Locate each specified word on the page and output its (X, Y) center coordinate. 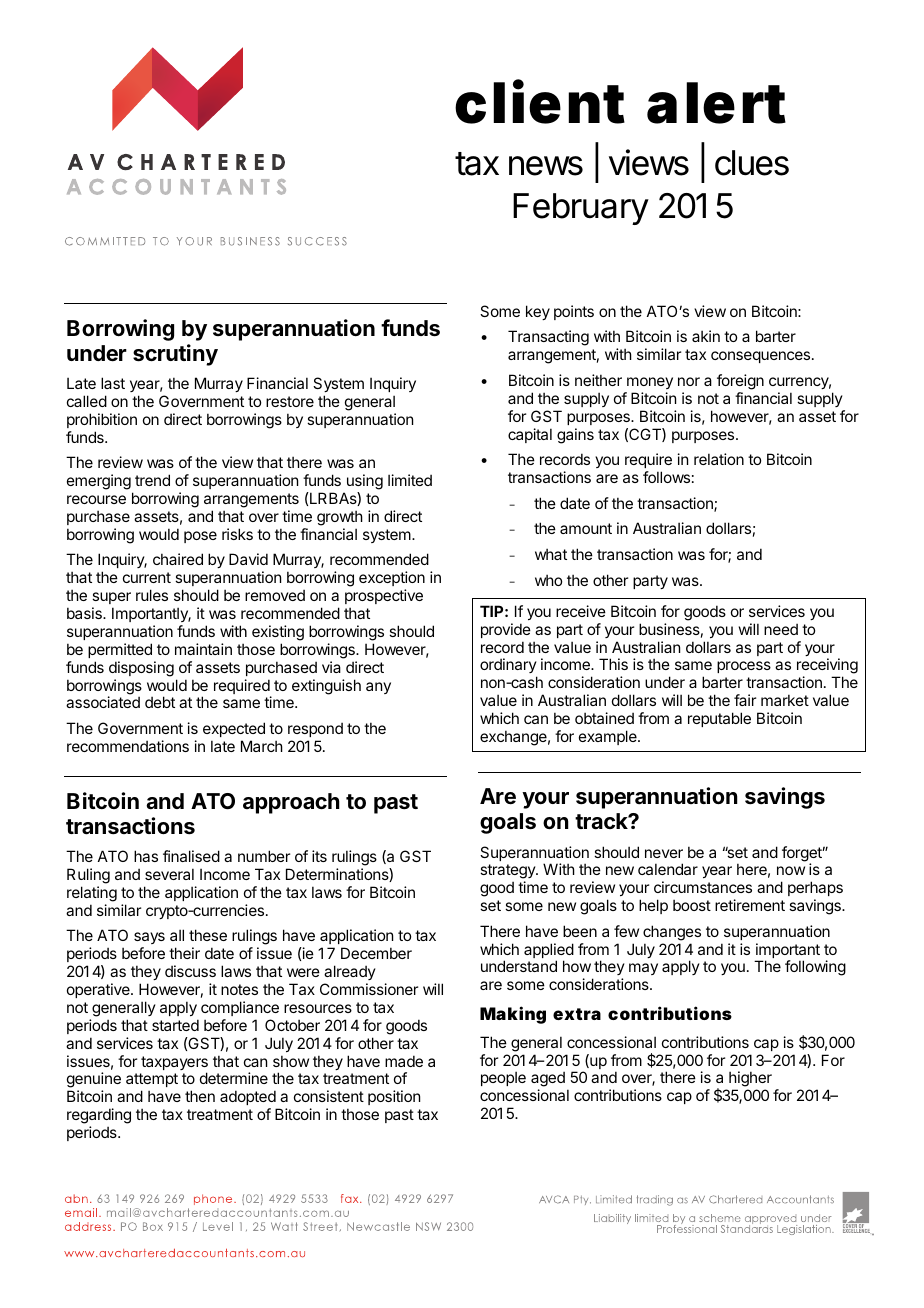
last (113, 383)
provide (506, 630)
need (781, 629)
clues (752, 163)
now (791, 870)
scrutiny (175, 355)
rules (152, 595)
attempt (152, 1080)
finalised (191, 856)
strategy (508, 873)
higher (750, 1080)
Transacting (548, 338)
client (540, 102)
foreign (740, 382)
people (503, 1078)
